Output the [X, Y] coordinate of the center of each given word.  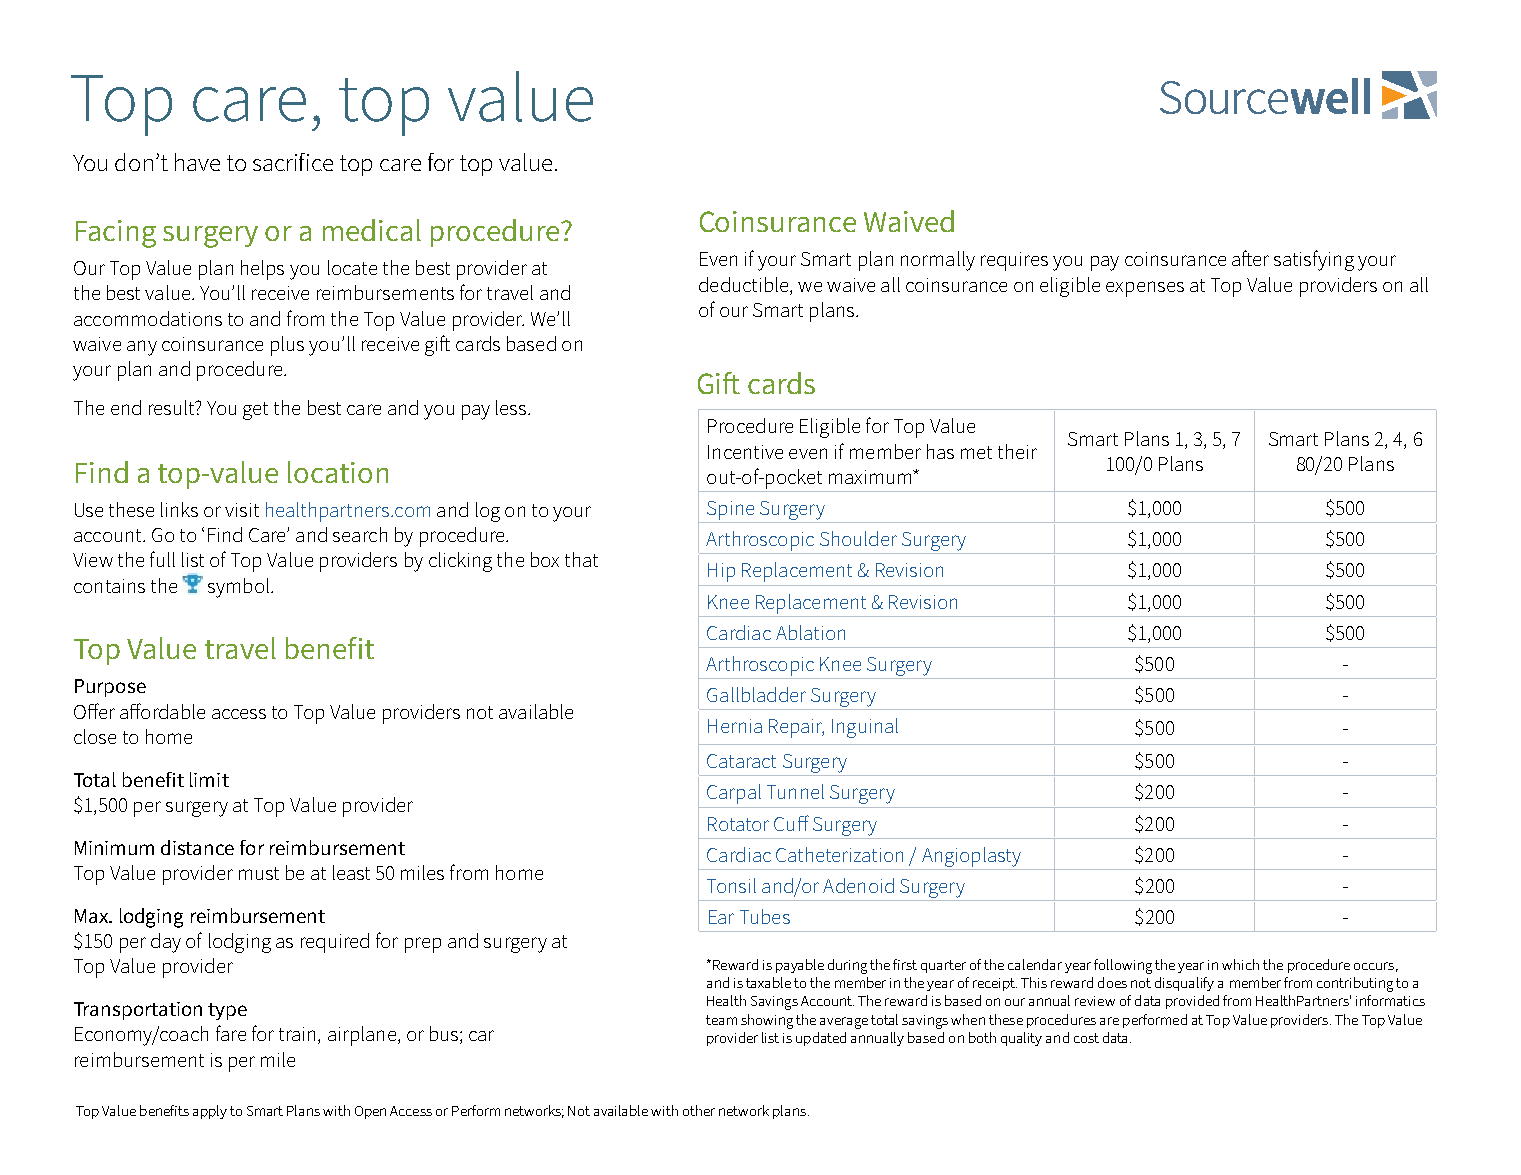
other [699, 1110]
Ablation [810, 632]
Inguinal [865, 728]
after [1250, 258]
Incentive [745, 452]
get [255, 411]
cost [1086, 1038]
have [197, 162]
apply [210, 1112]
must [259, 873]
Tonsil [731, 885]
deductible [745, 284]
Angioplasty [971, 857]
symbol [238, 588]
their [1017, 451]
